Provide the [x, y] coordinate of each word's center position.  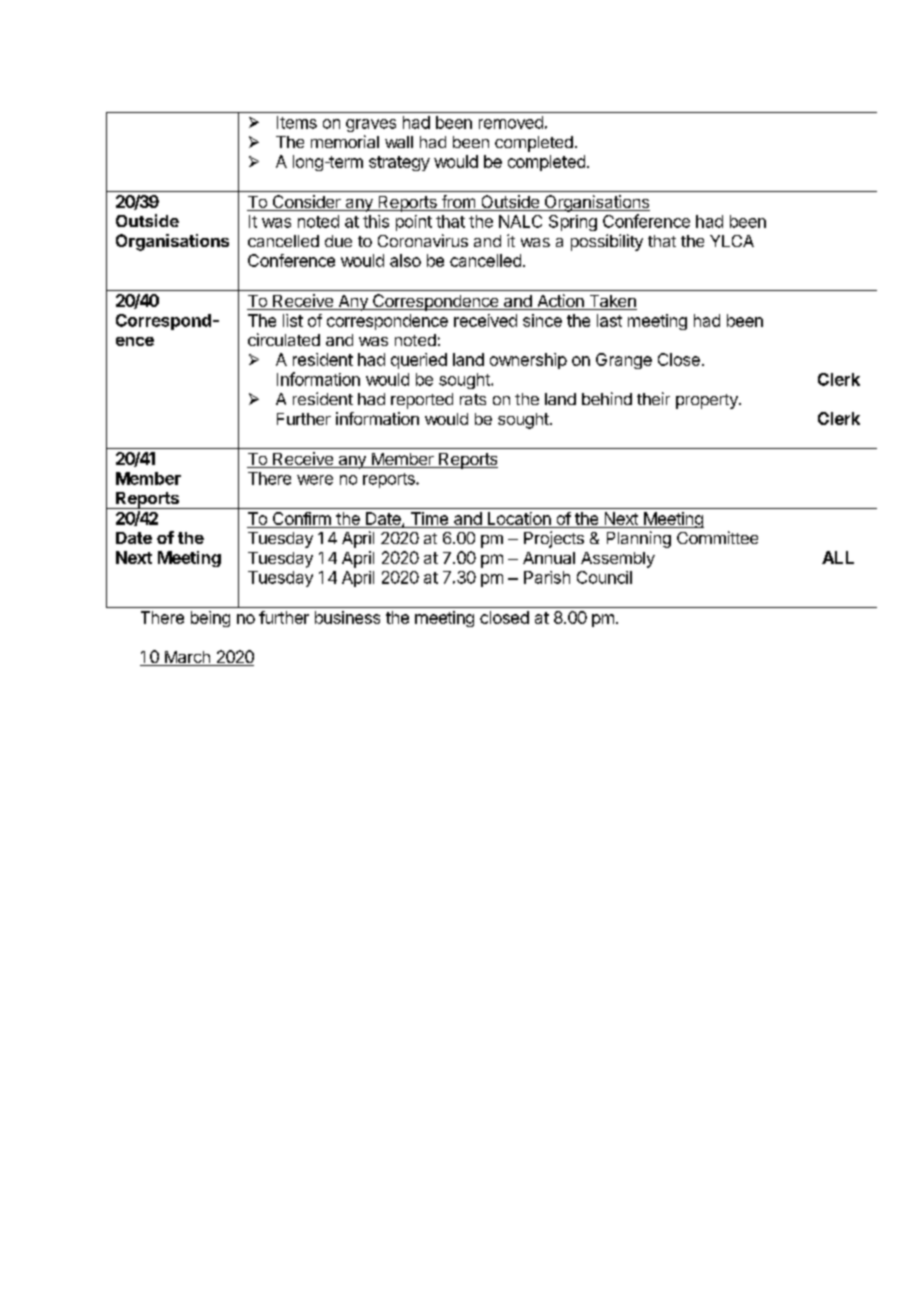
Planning [639, 539]
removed [511, 122]
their [653, 398]
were [315, 480]
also [405, 260]
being [210, 619]
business [347, 617]
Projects [554, 539]
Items [297, 122]
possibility [607, 242]
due [338, 241]
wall [399, 142]
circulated [284, 339]
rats [473, 399]
